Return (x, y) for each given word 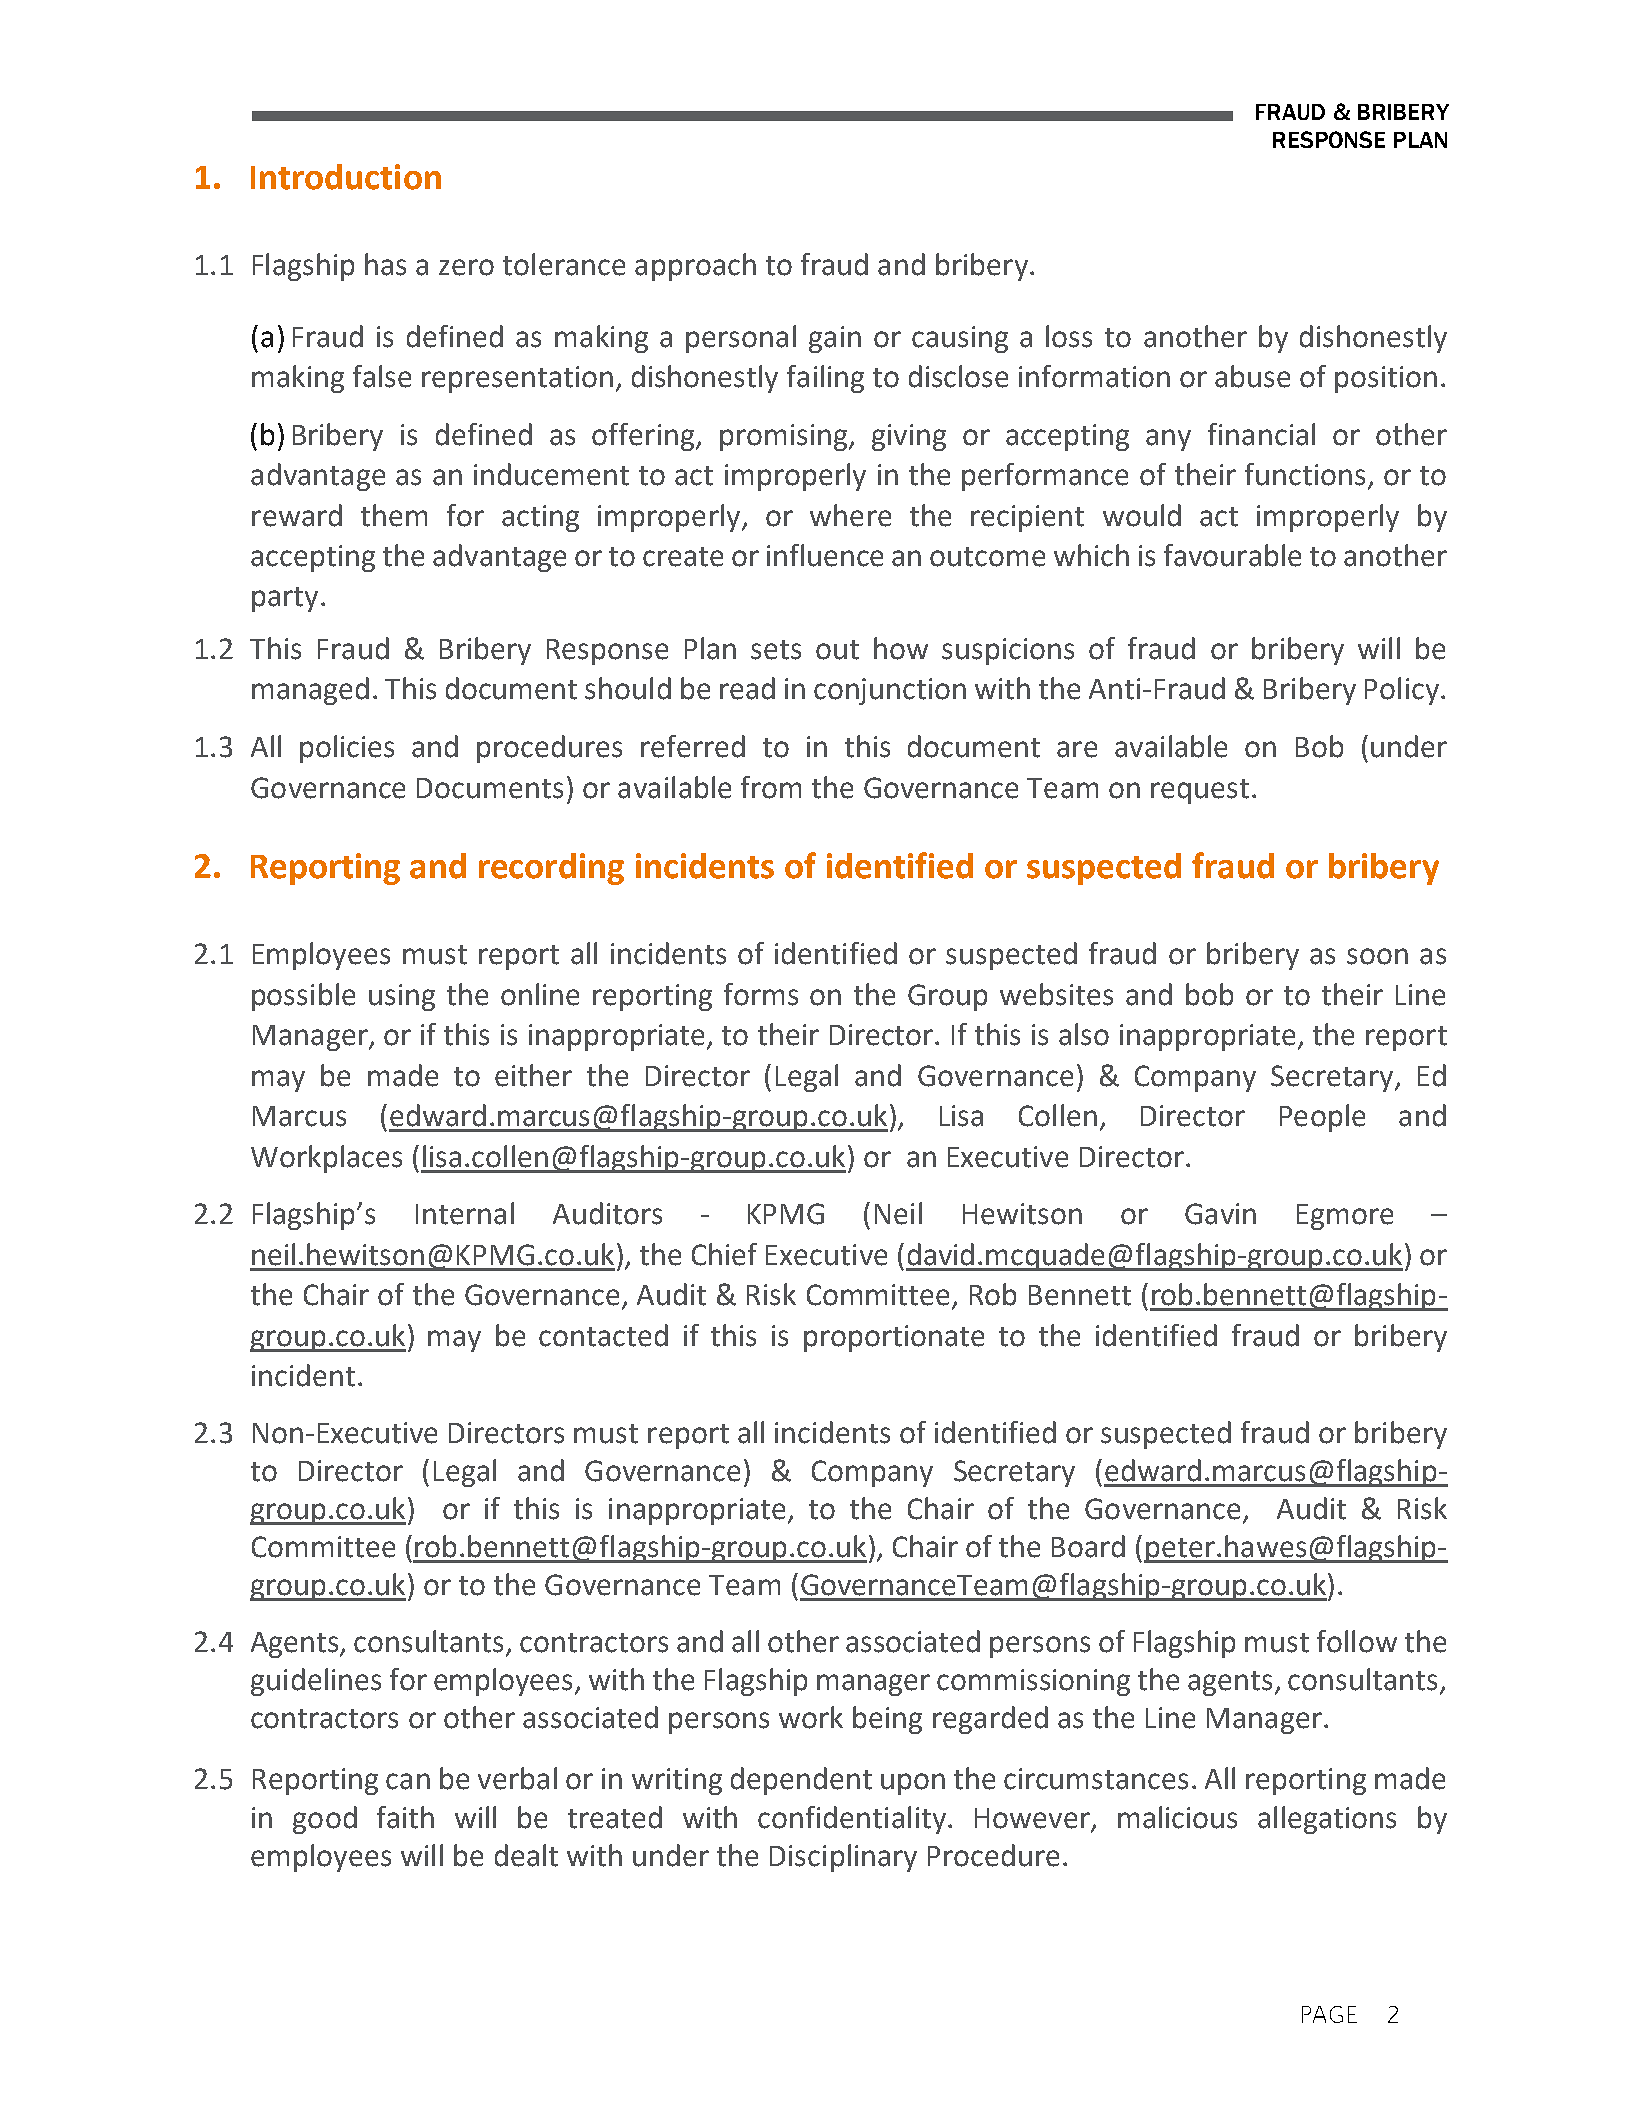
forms (761, 994)
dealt (526, 1855)
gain (835, 339)
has (385, 264)
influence (825, 555)
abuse (1252, 376)
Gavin (1220, 1214)
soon (1377, 956)
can (408, 1781)
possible (303, 997)
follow (1357, 1641)
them (394, 515)
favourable (1232, 555)
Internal (465, 1213)
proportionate (894, 1338)
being (887, 1720)
